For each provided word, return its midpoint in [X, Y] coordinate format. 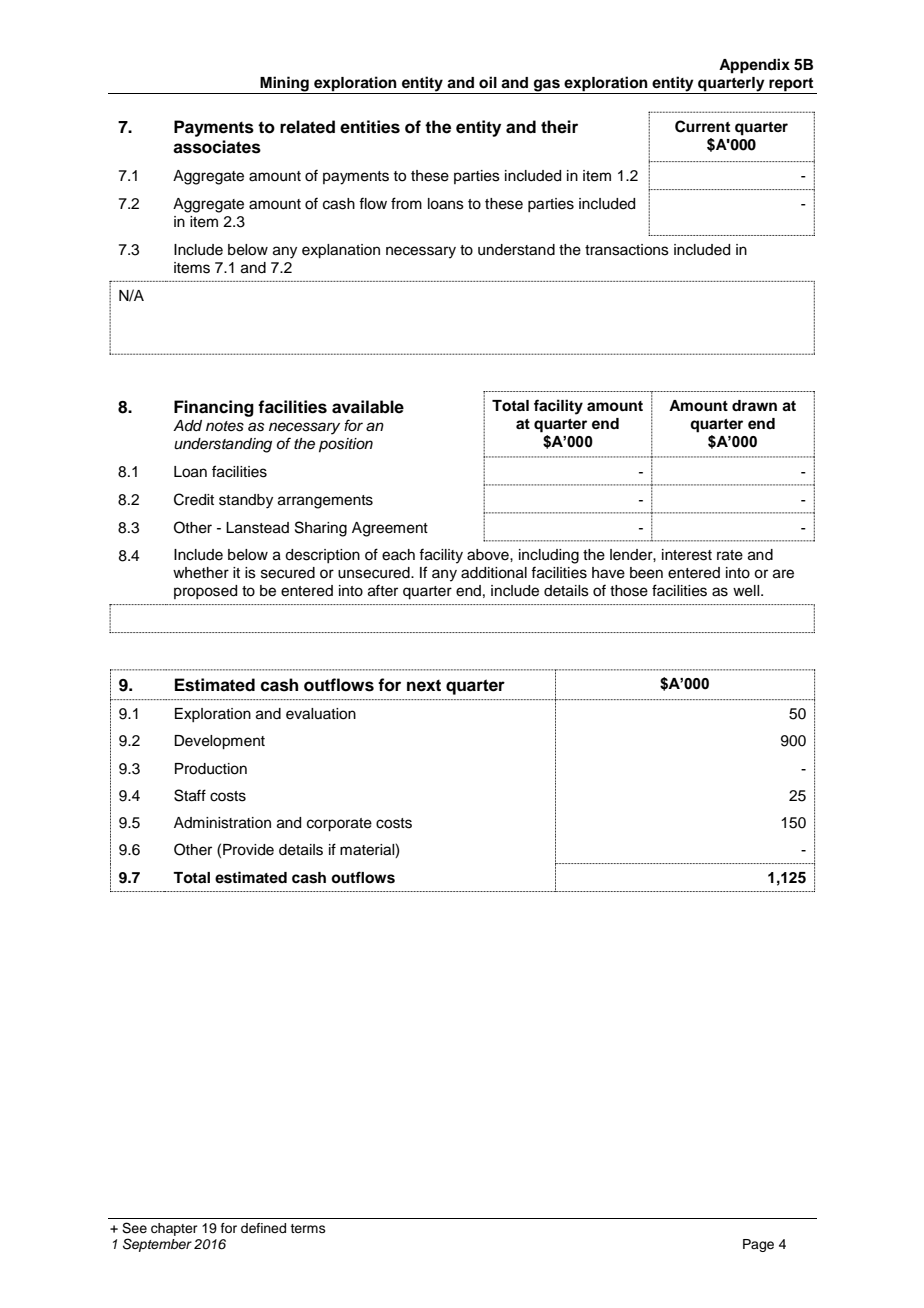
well [747, 591]
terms [308, 1228]
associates [217, 147]
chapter [174, 1229]
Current [702, 126]
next [424, 685]
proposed [205, 592]
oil [488, 82]
